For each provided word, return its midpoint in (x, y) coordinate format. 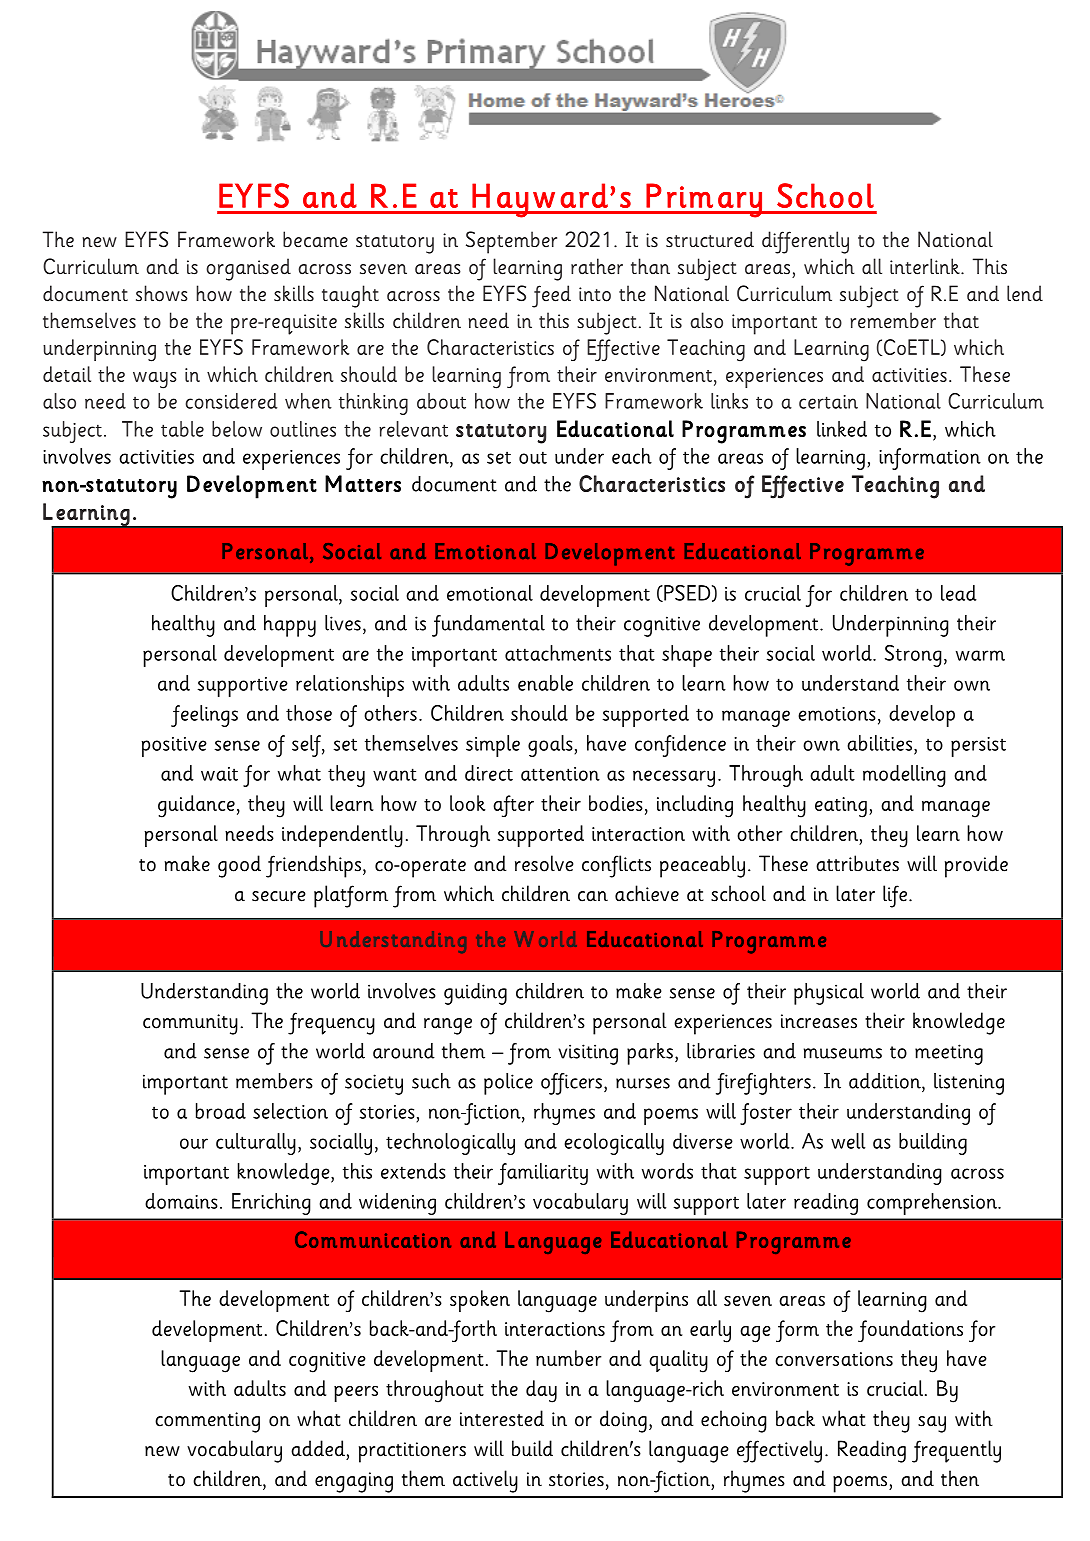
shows (162, 293)
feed (551, 296)
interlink (926, 266)
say (932, 1424)
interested (502, 1418)
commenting (207, 1422)
